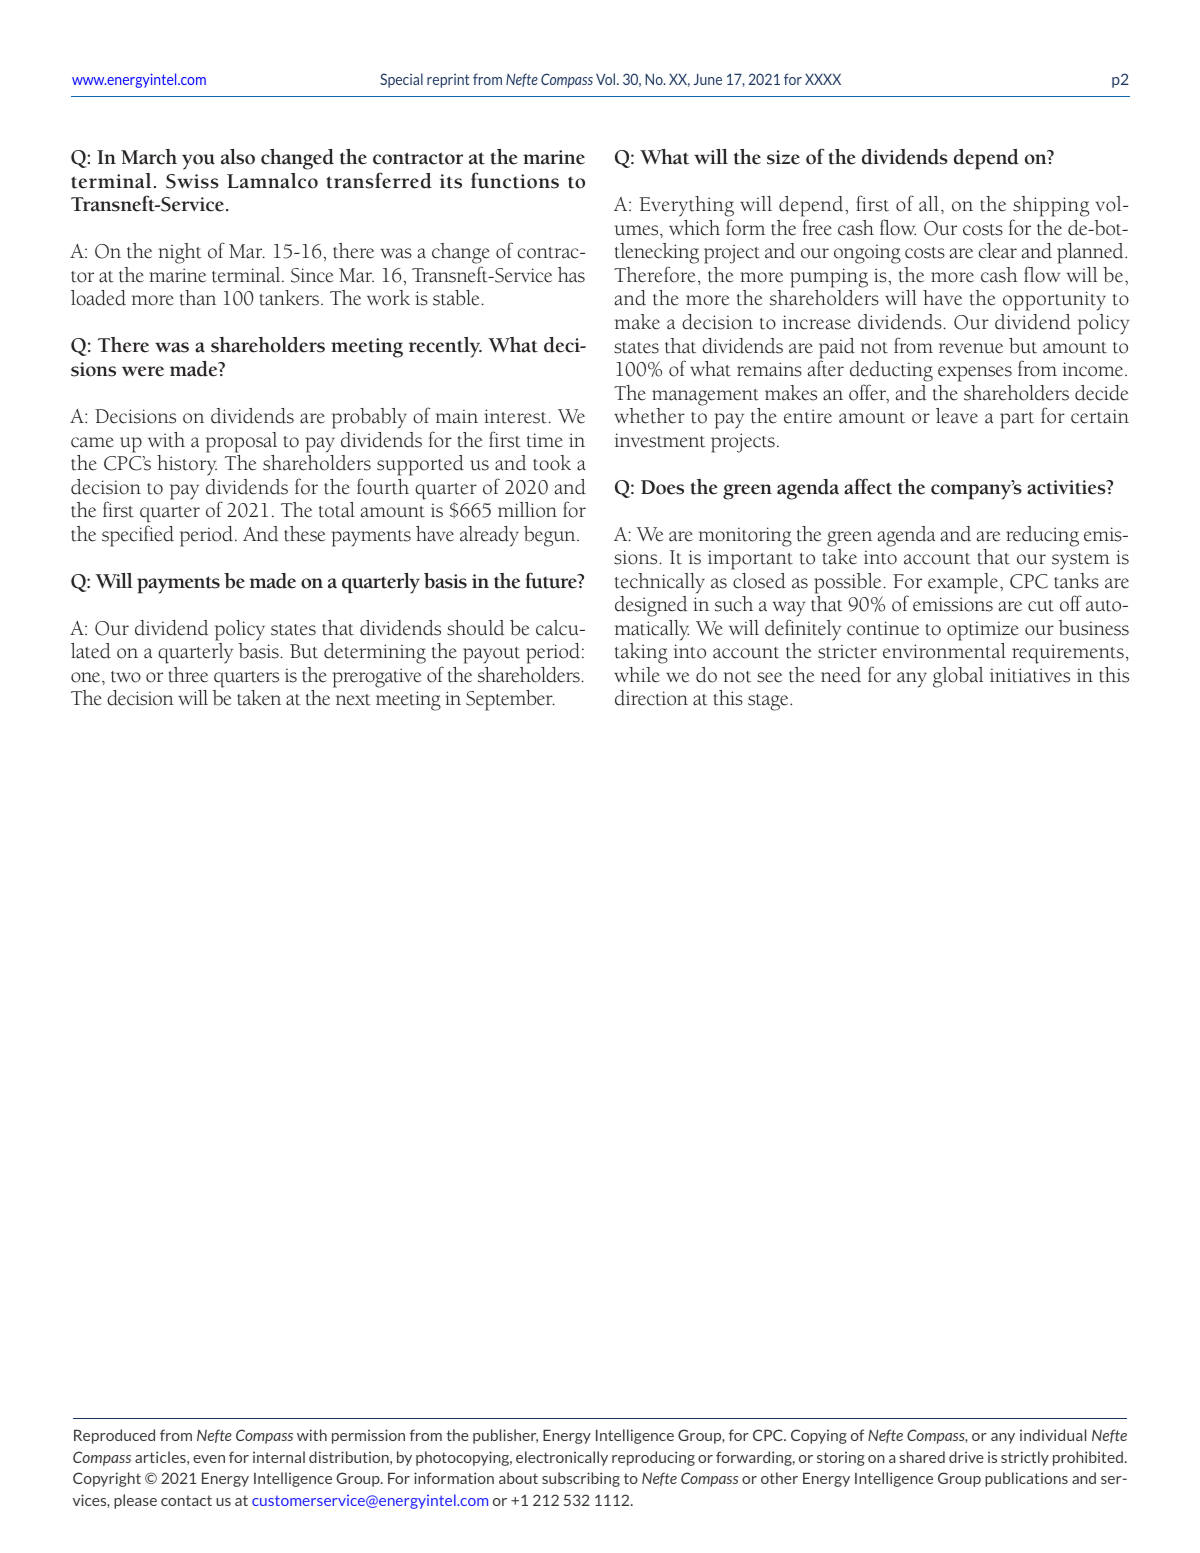 The height and width of the screenshot is (1553, 1200). What do you see at coordinates (958, 677) in the screenshot?
I see `global` at bounding box center [958, 677].
